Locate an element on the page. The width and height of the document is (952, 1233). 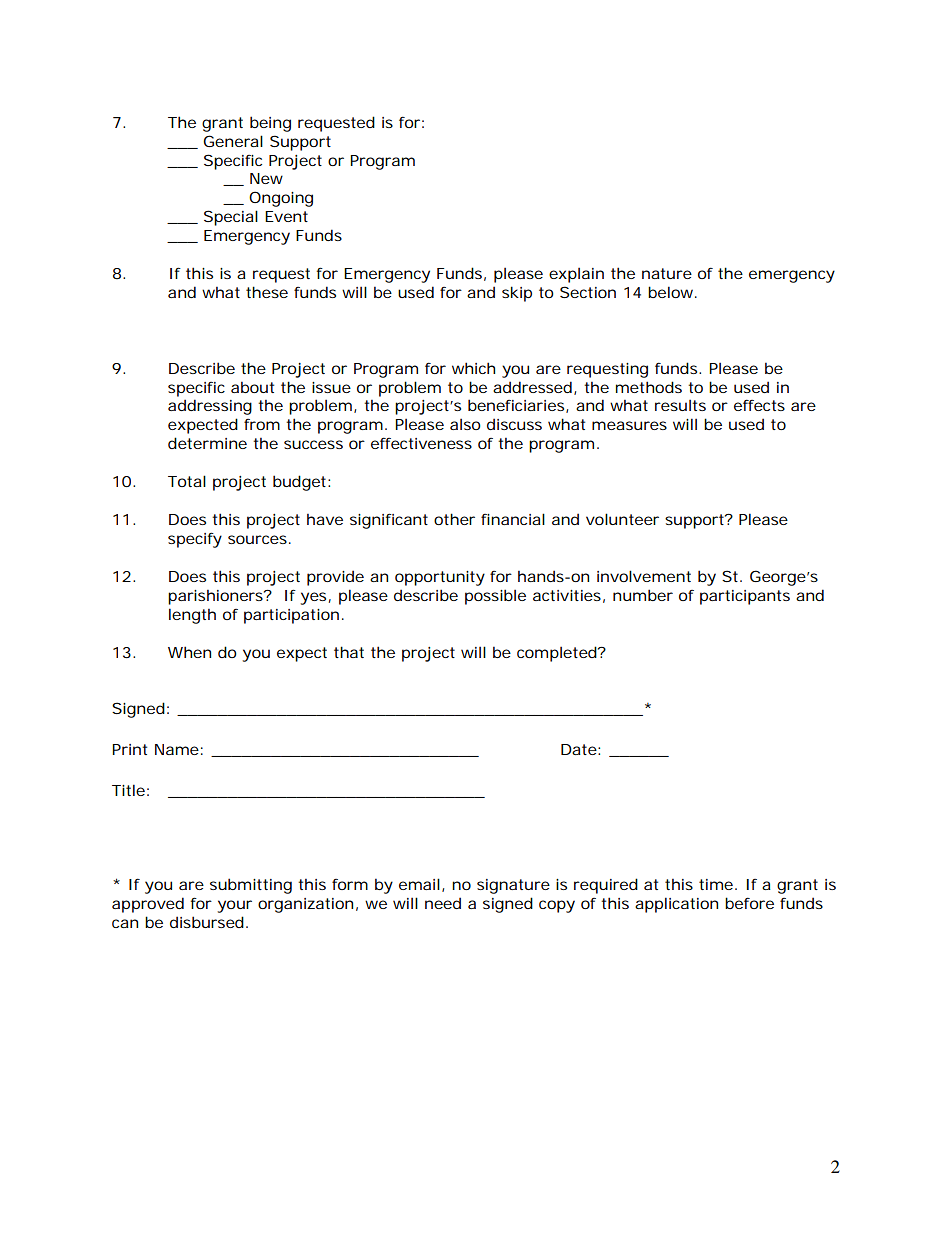
application is located at coordinates (676, 905).
